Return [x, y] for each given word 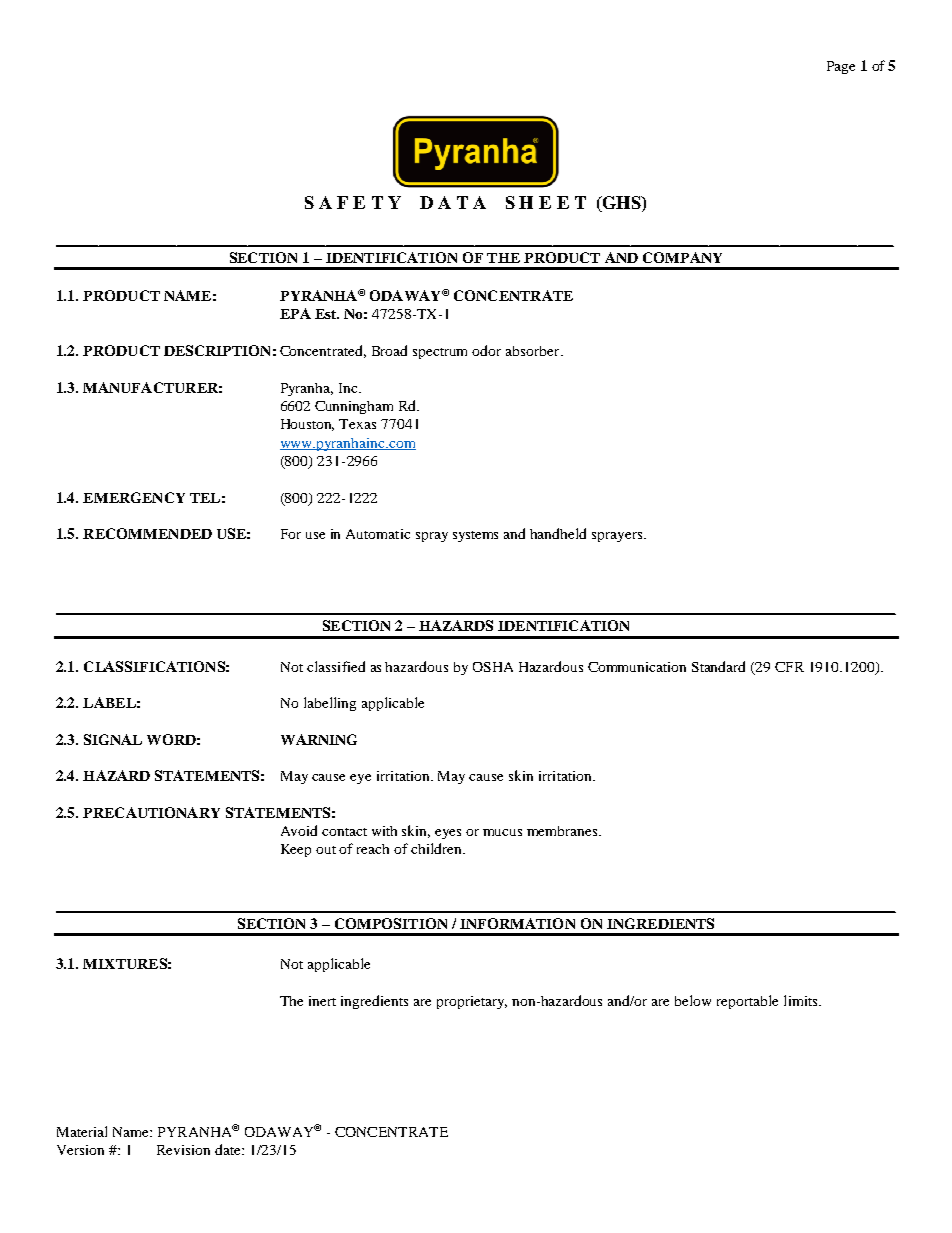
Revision [183, 1150]
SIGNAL [113, 739]
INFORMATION [517, 923]
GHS [621, 204]
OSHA [493, 667]
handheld [558, 533]
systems [475, 536]
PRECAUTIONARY [151, 812]
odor [486, 350]
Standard [718, 666]
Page [841, 67]
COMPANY [682, 257]
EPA [295, 313]
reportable [747, 1002]
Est [327, 314]
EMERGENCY [134, 497]
